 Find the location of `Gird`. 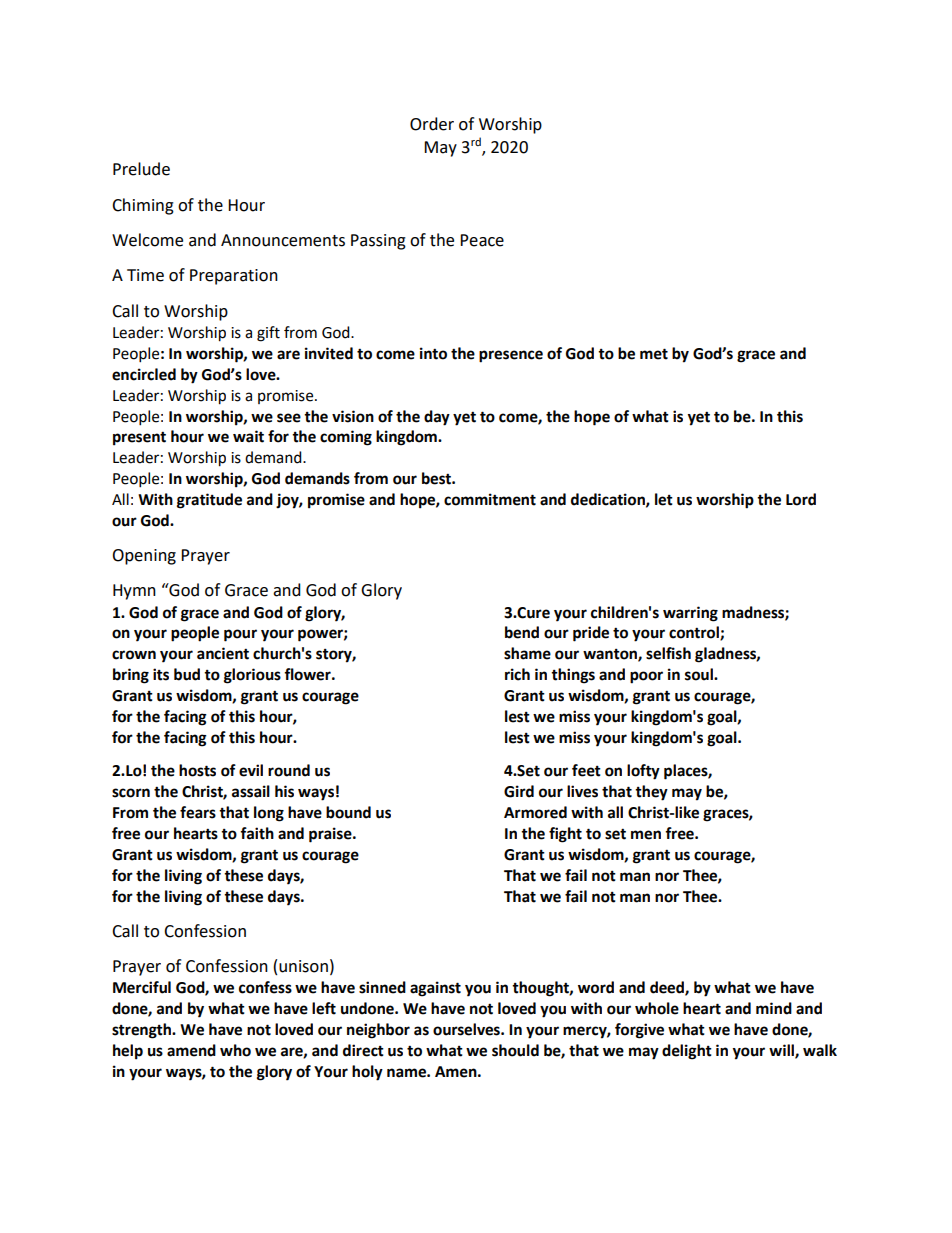

Gird is located at coordinates (519, 791).
